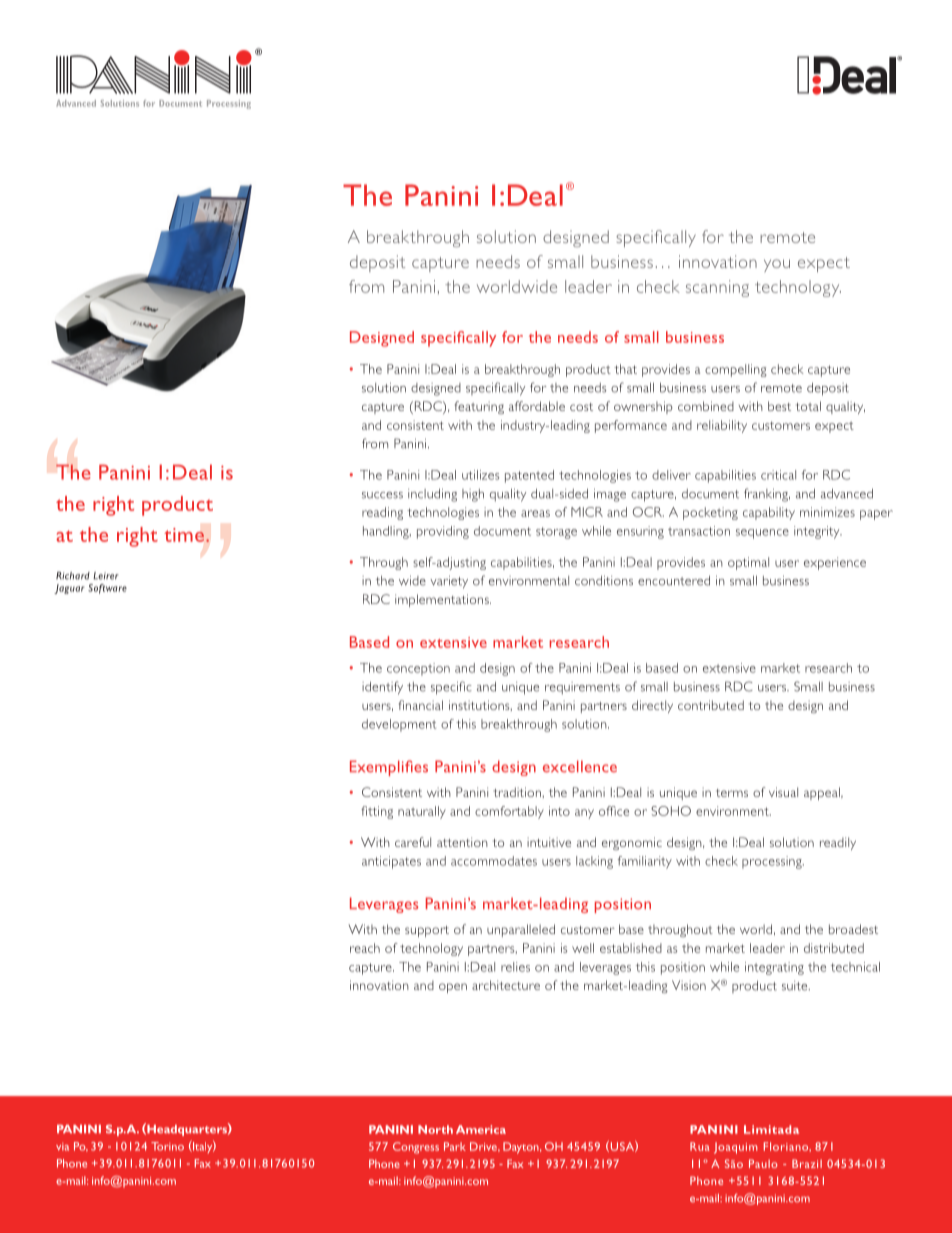  Describe the element at coordinates (167, 1146) in the image. I see `Torino` at that location.
